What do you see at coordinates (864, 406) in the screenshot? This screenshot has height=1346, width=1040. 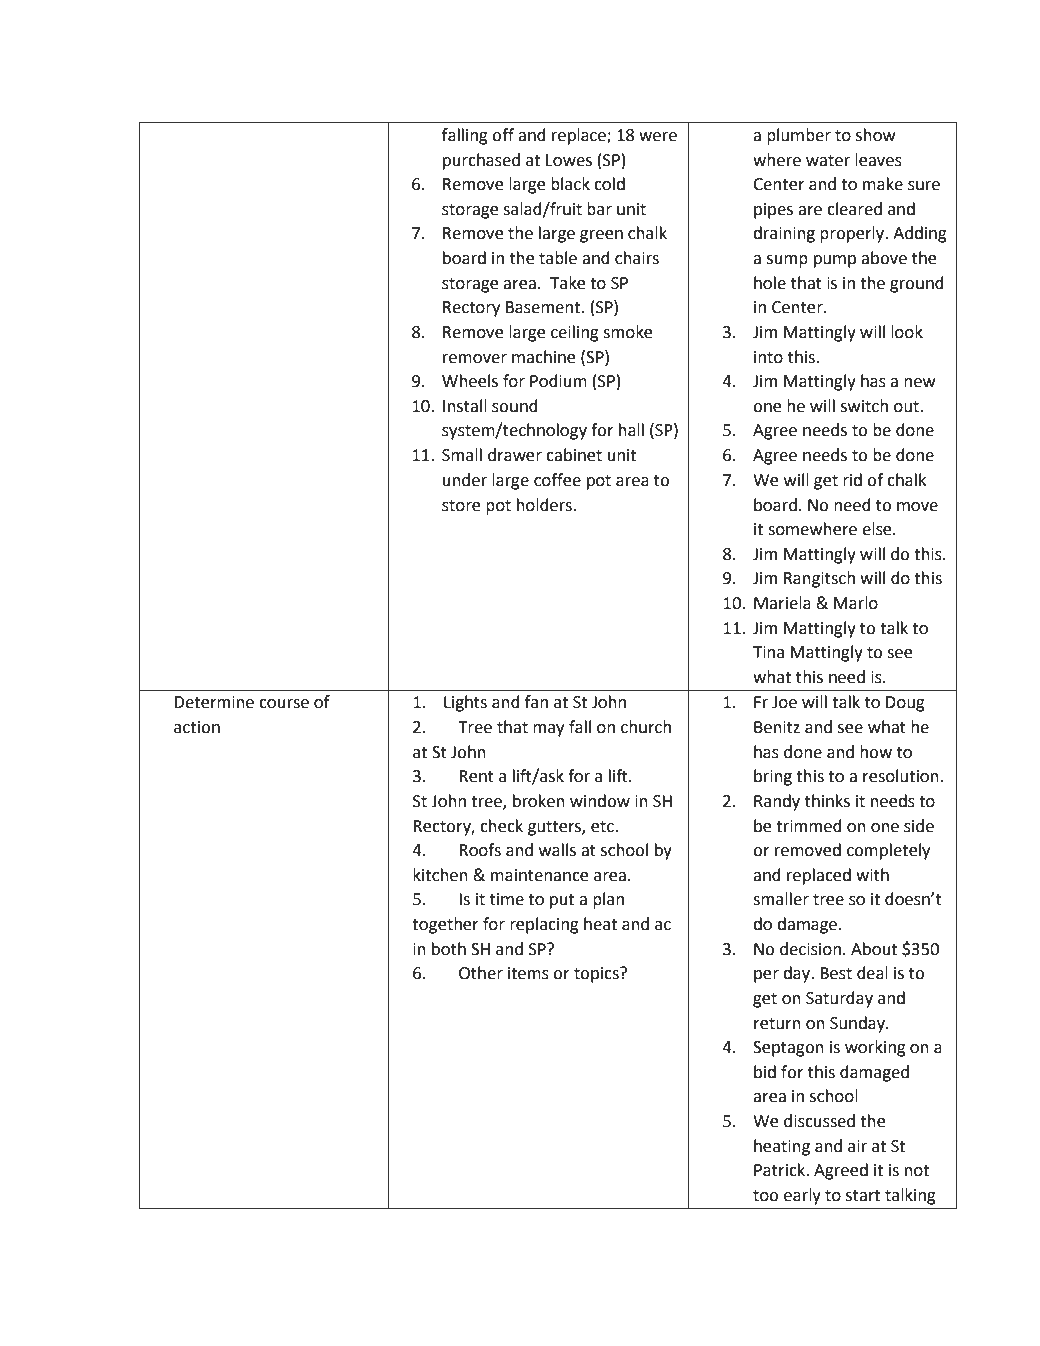 I see `switch` at bounding box center [864, 406].
